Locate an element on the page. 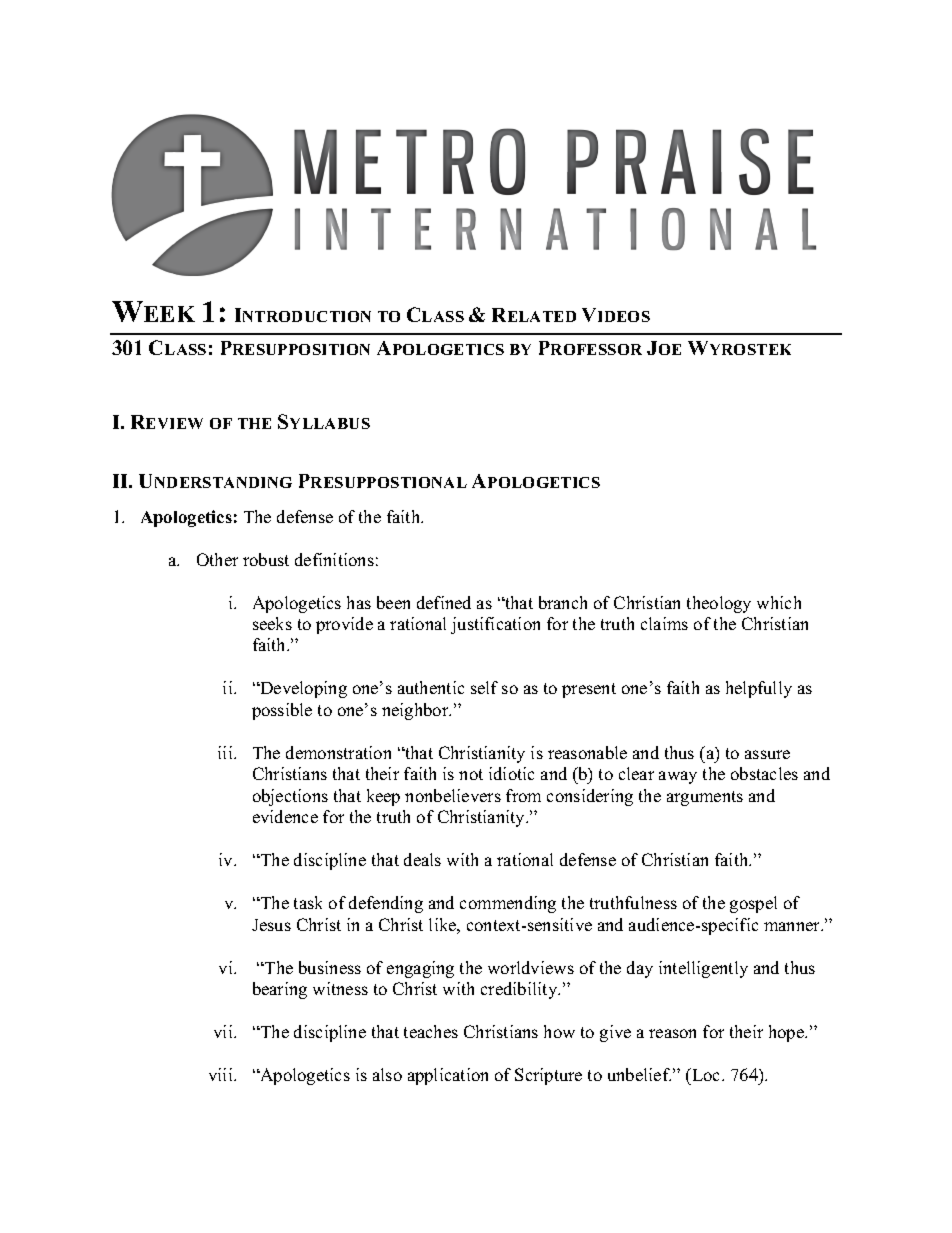 This image has width=952, height=1233. branch is located at coordinates (563, 602).
